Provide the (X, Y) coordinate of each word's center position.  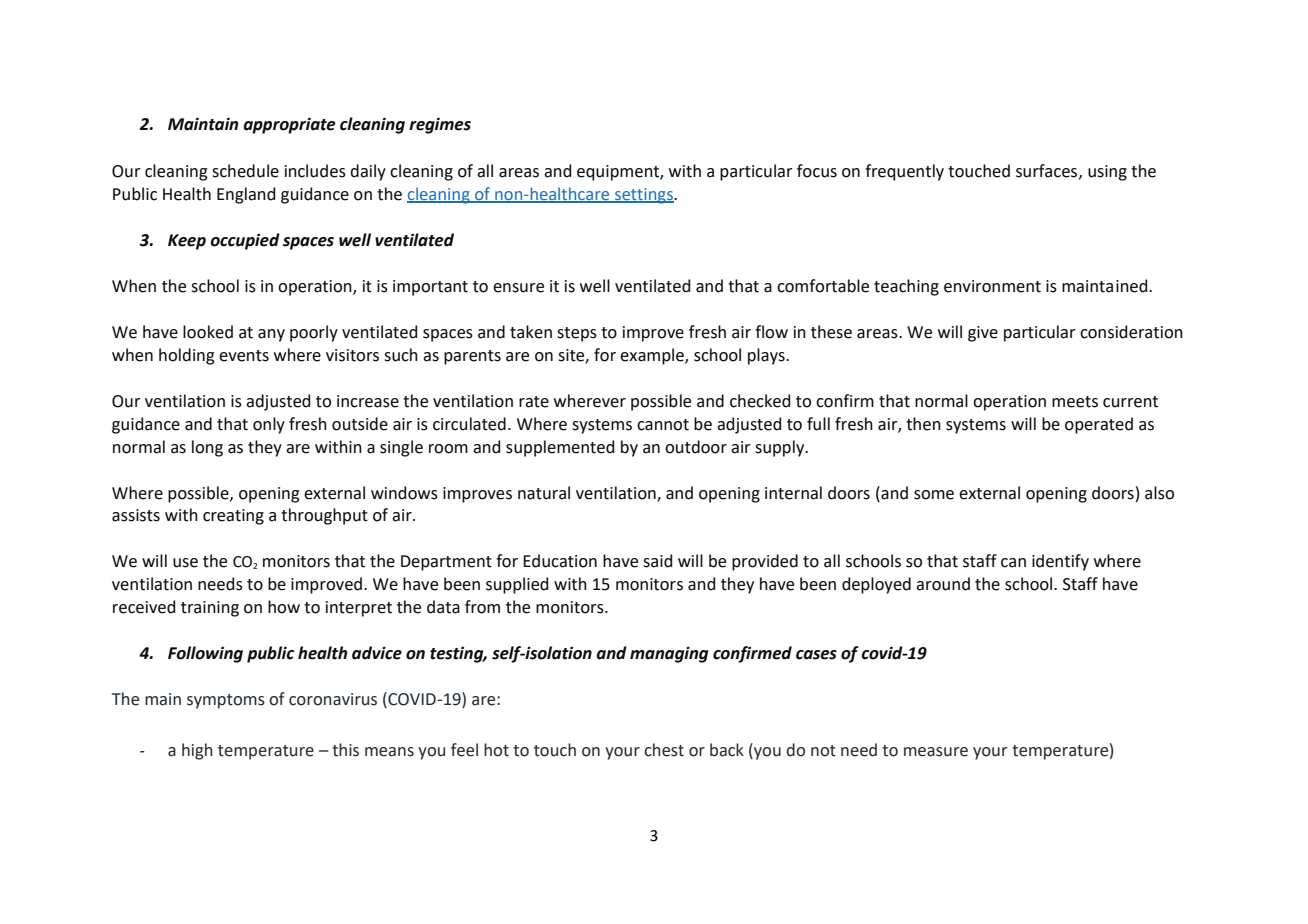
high (197, 751)
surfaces (1048, 171)
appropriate (289, 125)
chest (664, 750)
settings (644, 196)
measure (936, 752)
